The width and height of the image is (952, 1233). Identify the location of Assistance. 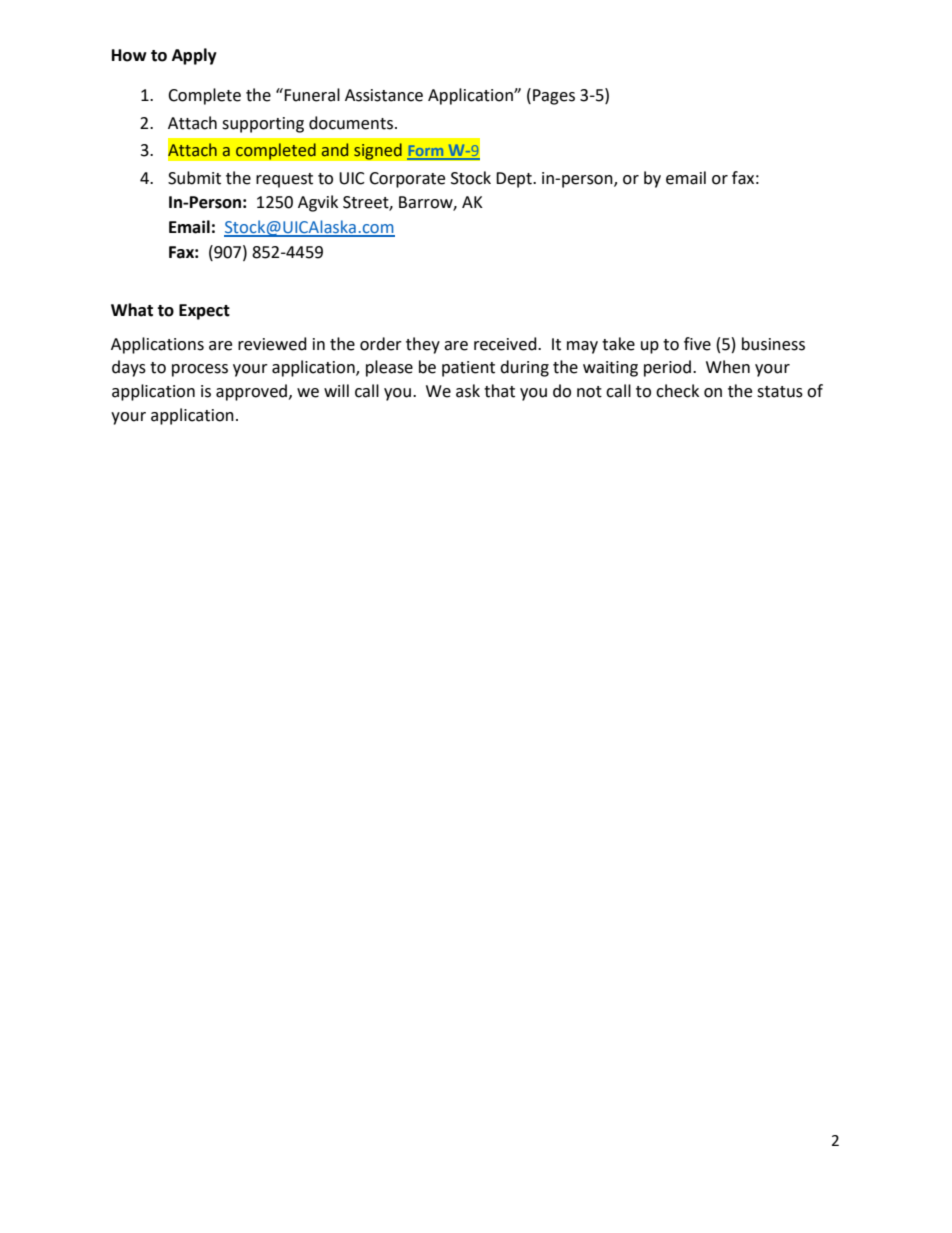
(384, 95).
